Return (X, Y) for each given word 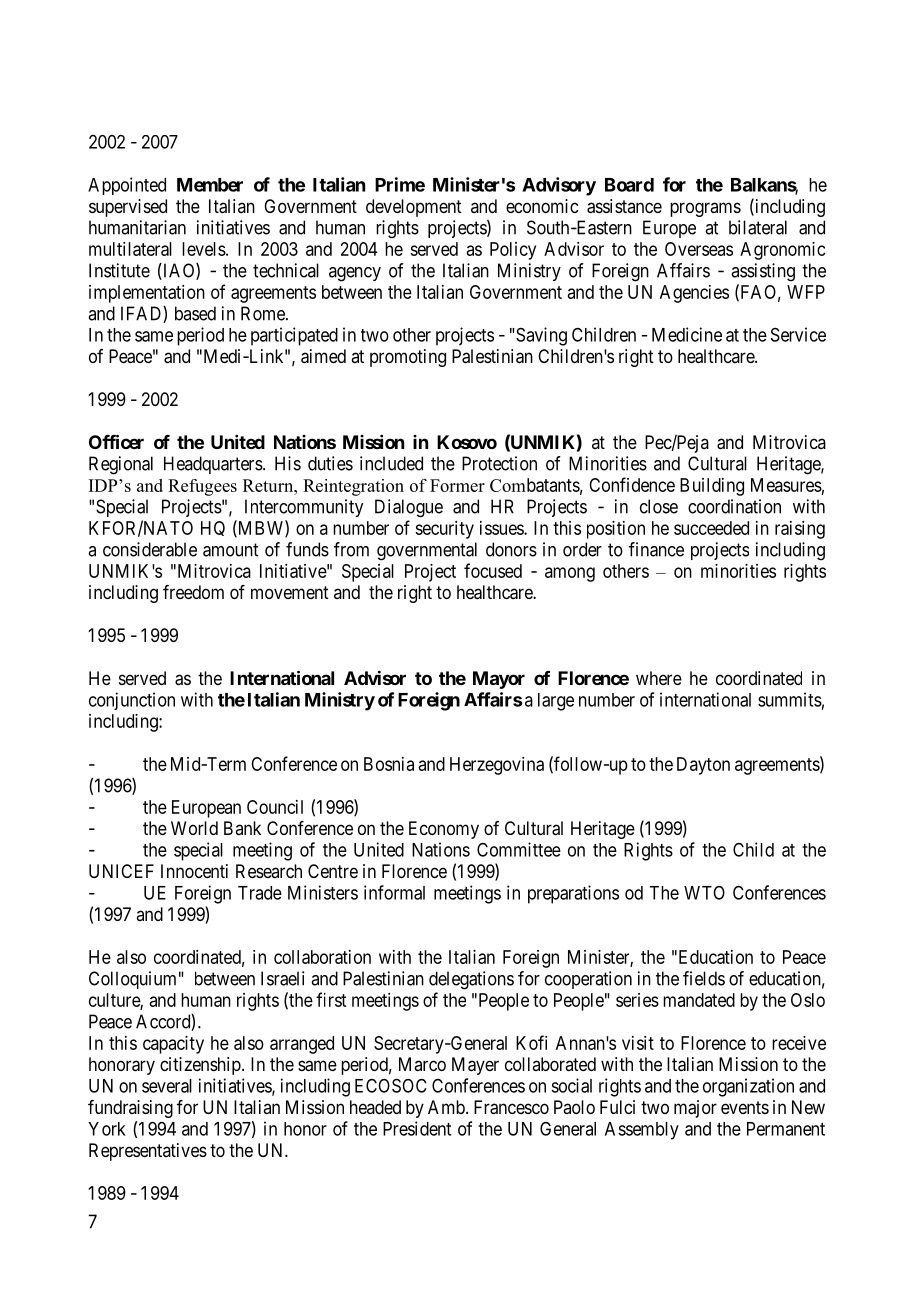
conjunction (132, 701)
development (414, 208)
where (659, 678)
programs (705, 209)
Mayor (499, 680)
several (167, 1086)
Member (210, 185)
